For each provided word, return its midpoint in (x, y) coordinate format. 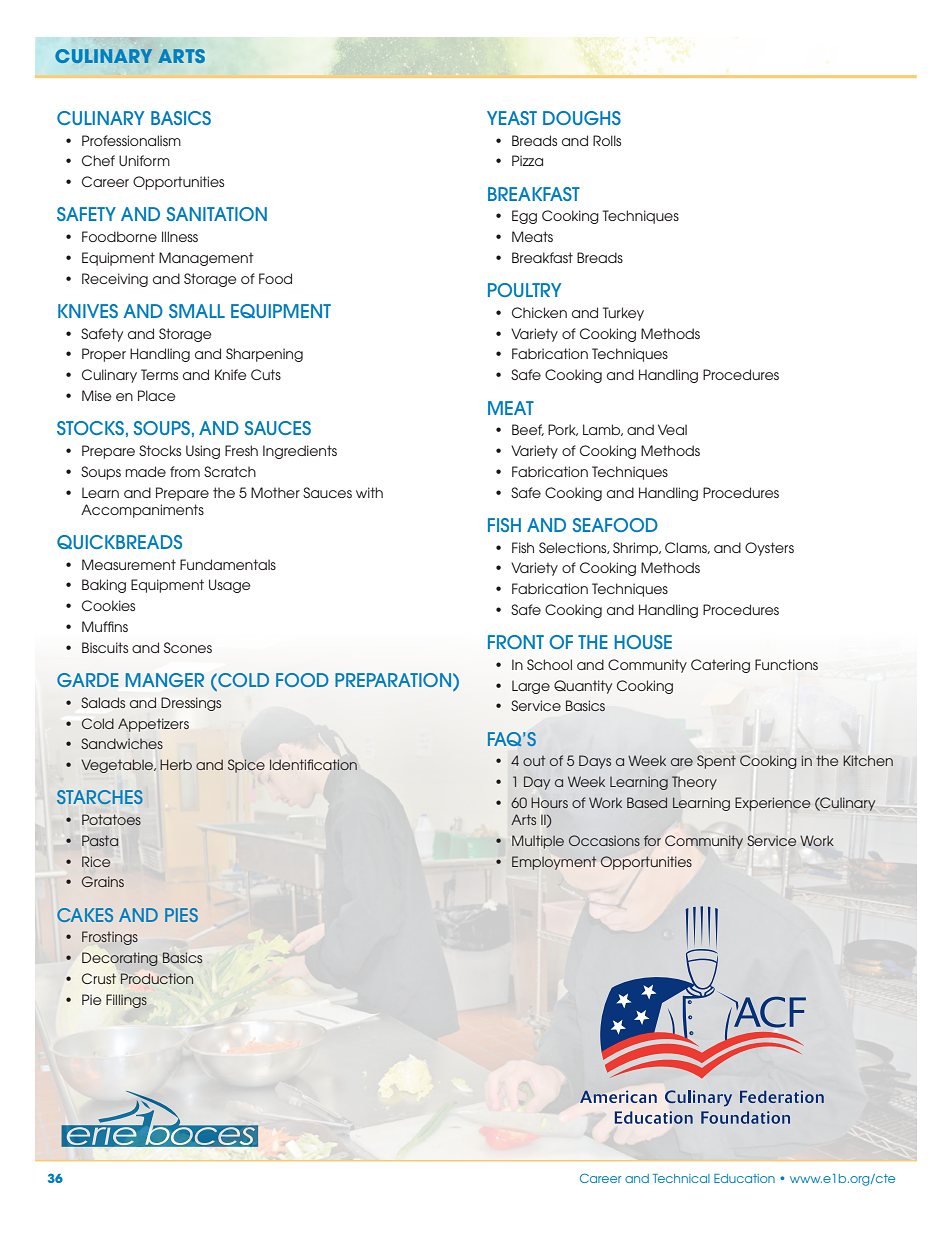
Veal (672, 429)
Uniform (144, 160)
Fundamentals (228, 564)
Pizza (527, 160)
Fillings (126, 1001)
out (534, 761)
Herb (176, 764)
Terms (159, 374)
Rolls (607, 140)
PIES (181, 915)
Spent (716, 762)
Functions (786, 664)
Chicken (539, 312)
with (369, 492)
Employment (554, 863)
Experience (773, 804)
